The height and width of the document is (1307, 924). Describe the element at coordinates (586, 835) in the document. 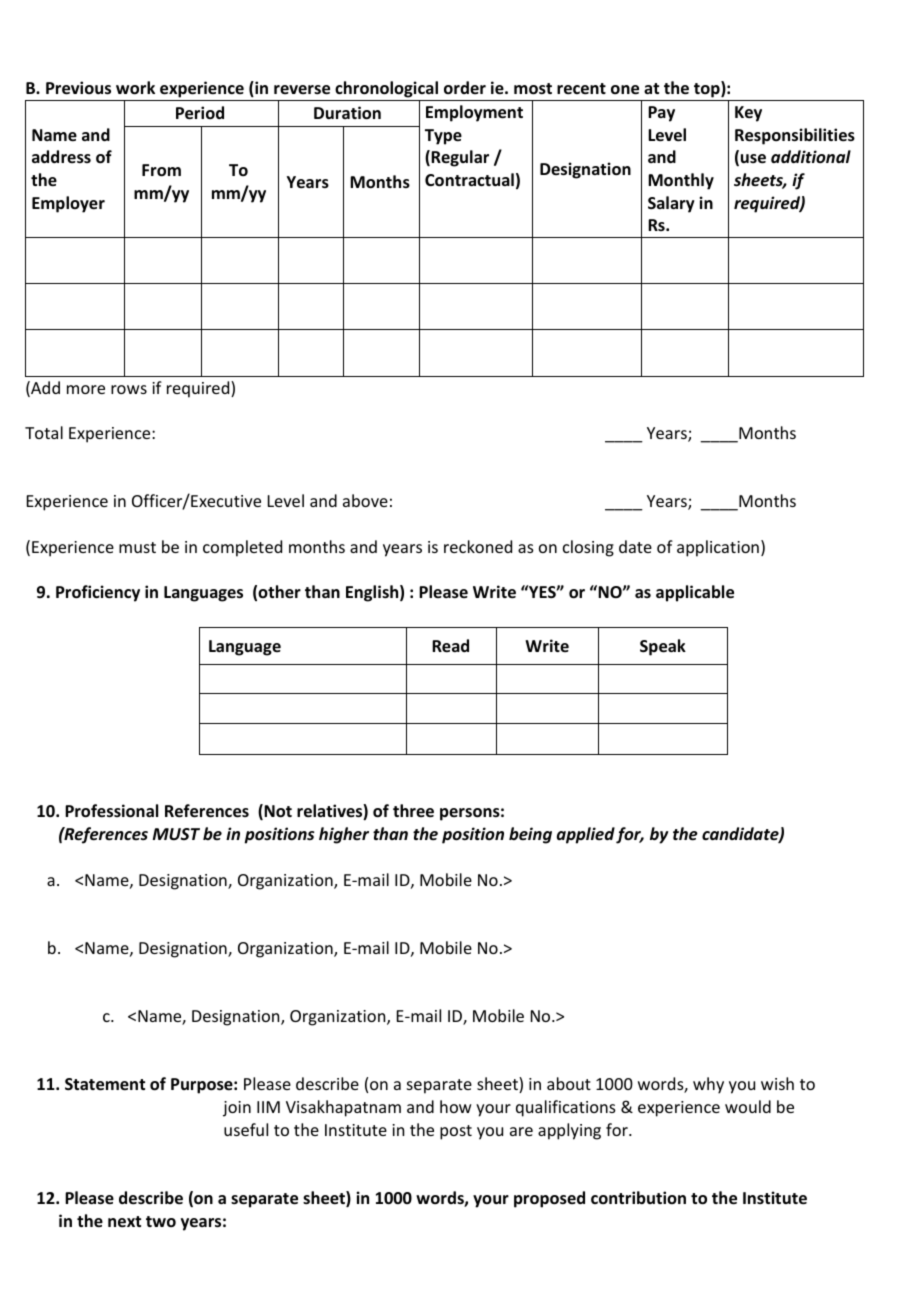

I see `applied` at that location.
